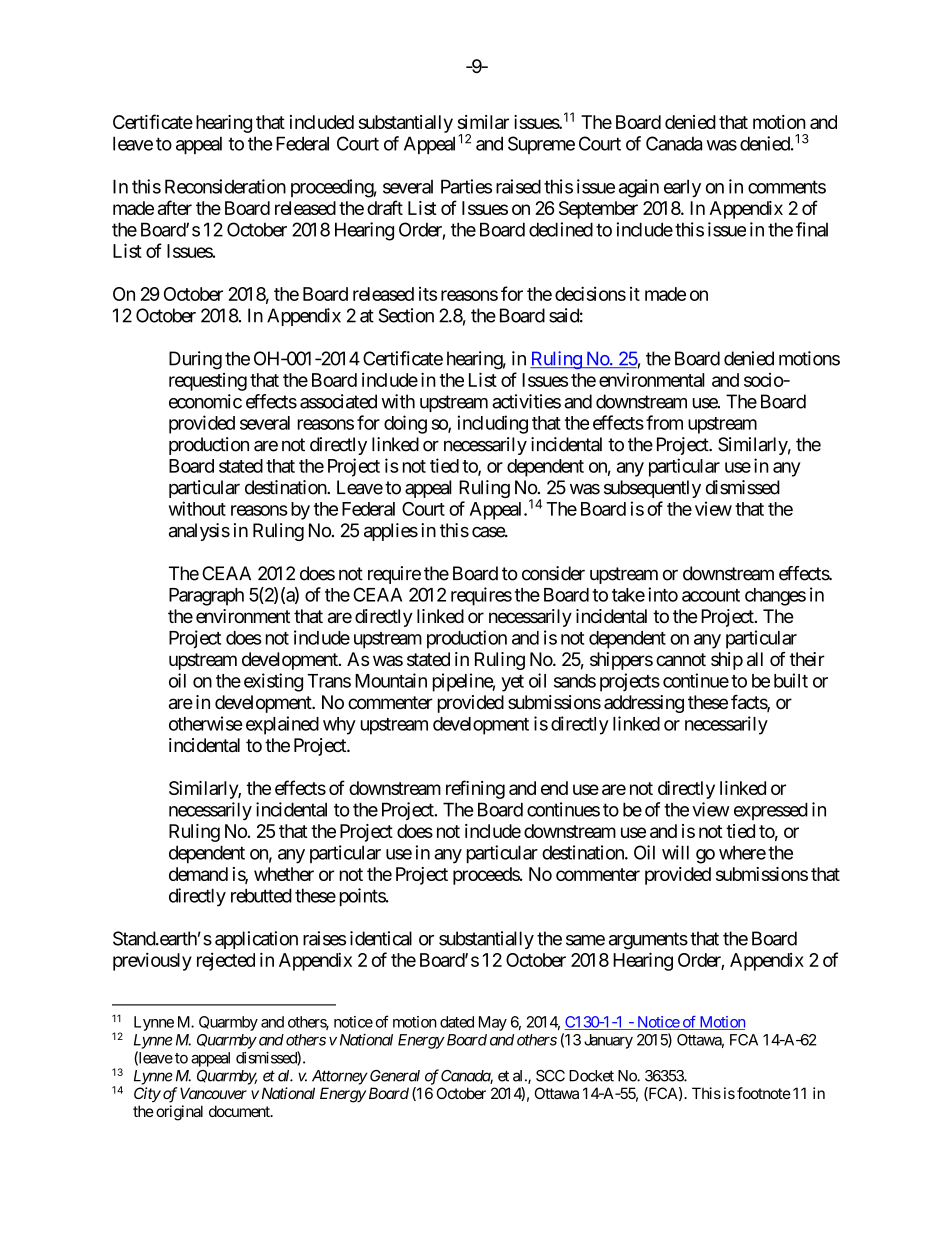 This image has height=1233, width=952. I want to click on raised, so click(518, 186).
